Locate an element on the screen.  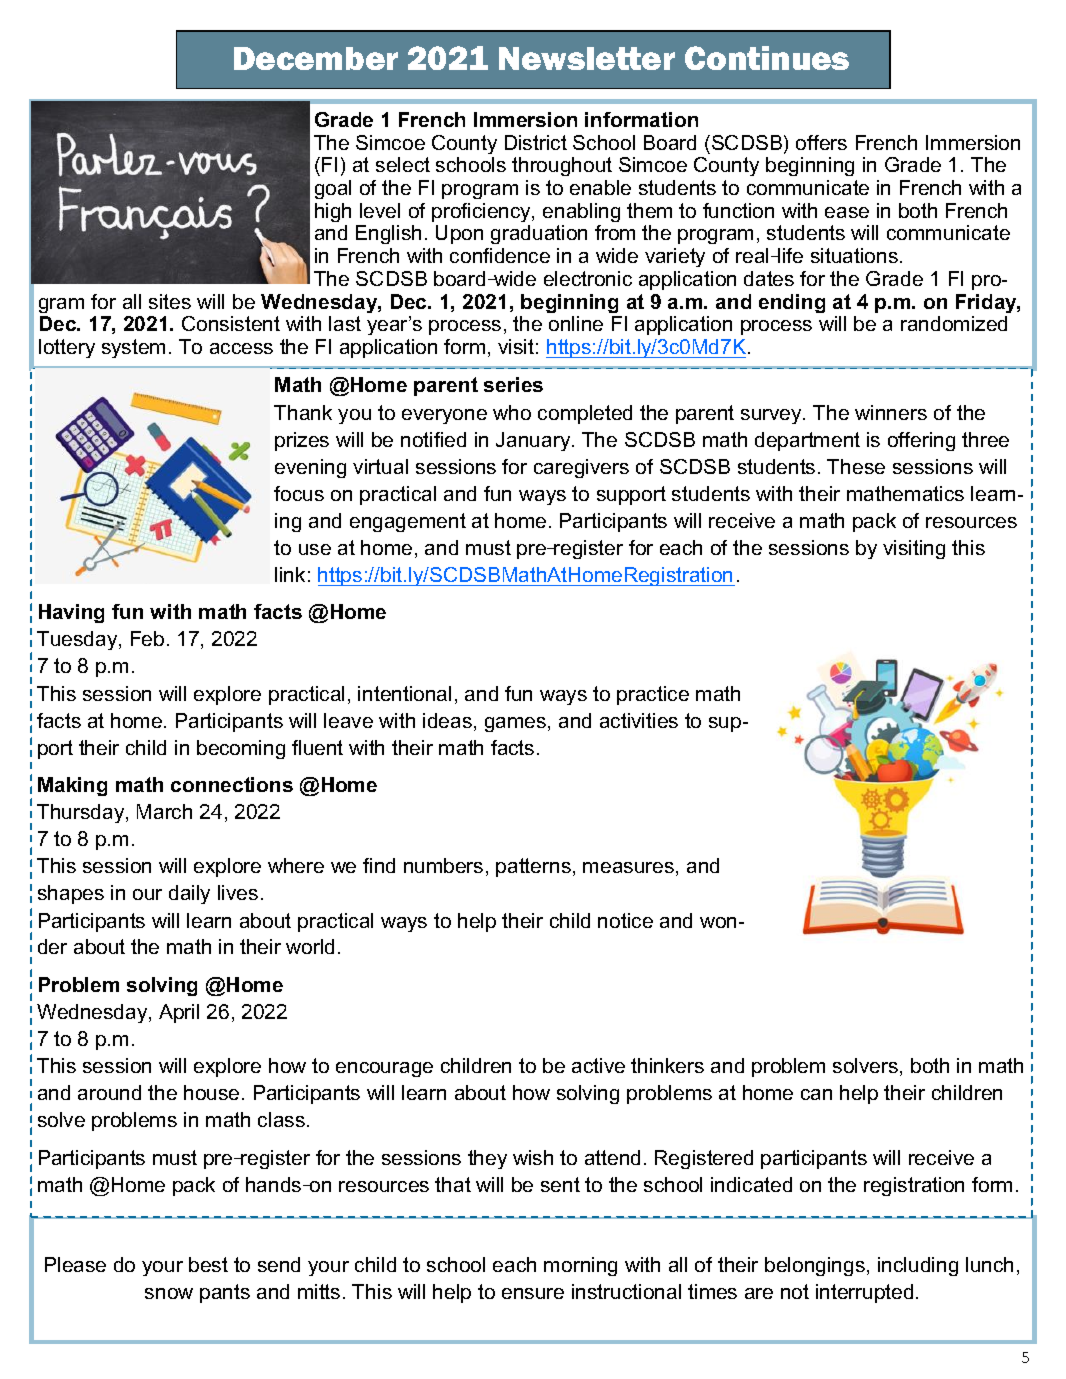
District is located at coordinates (536, 142).
